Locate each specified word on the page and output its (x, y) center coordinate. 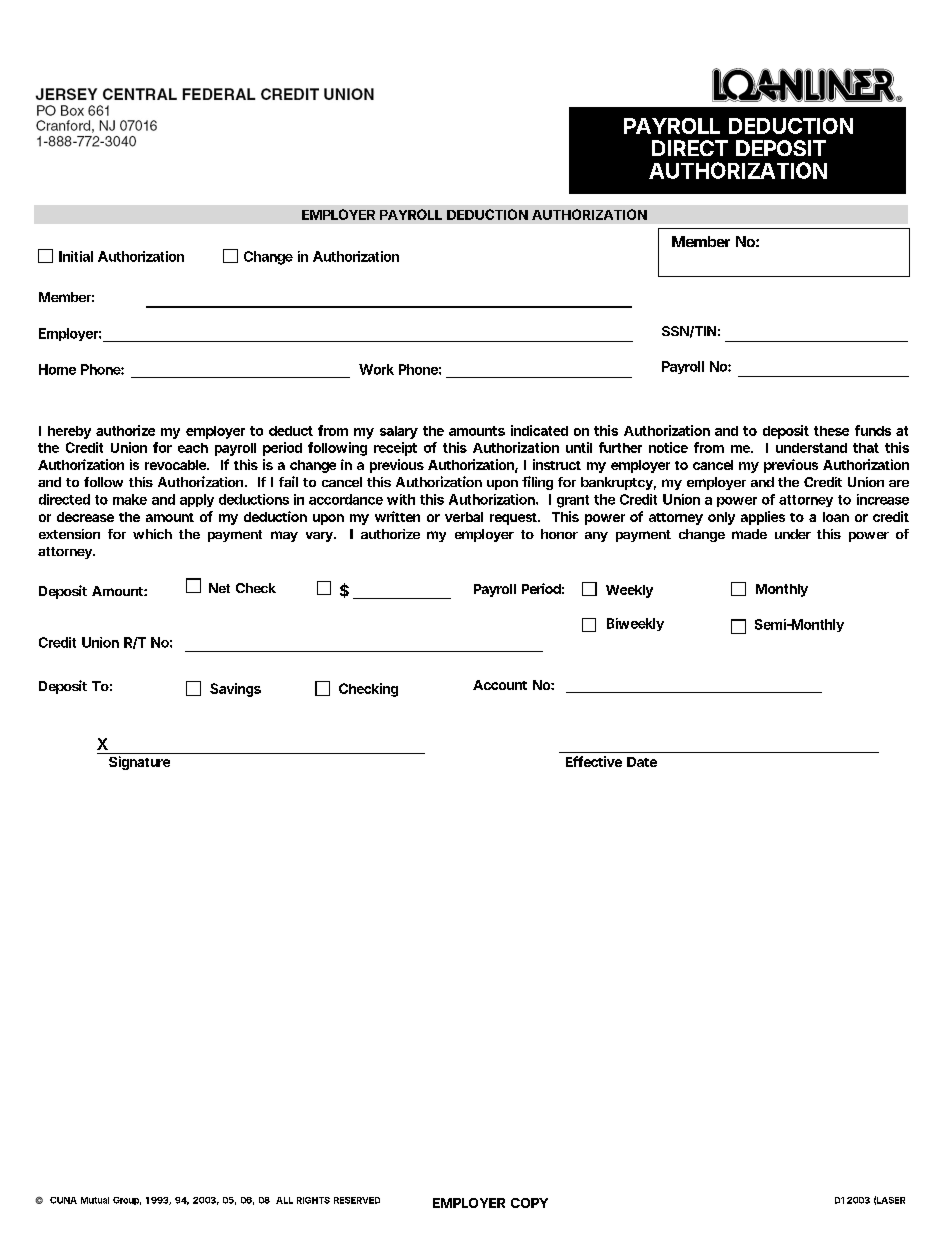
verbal (464, 517)
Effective (594, 761)
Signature (139, 763)
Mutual (95, 1200)
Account (500, 685)
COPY (529, 1203)
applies (763, 518)
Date (642, 762)
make (130, 499)
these (831, 431)
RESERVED (357, 1200)
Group (127, 1201)
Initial (76, 256)
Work (376, 369)
